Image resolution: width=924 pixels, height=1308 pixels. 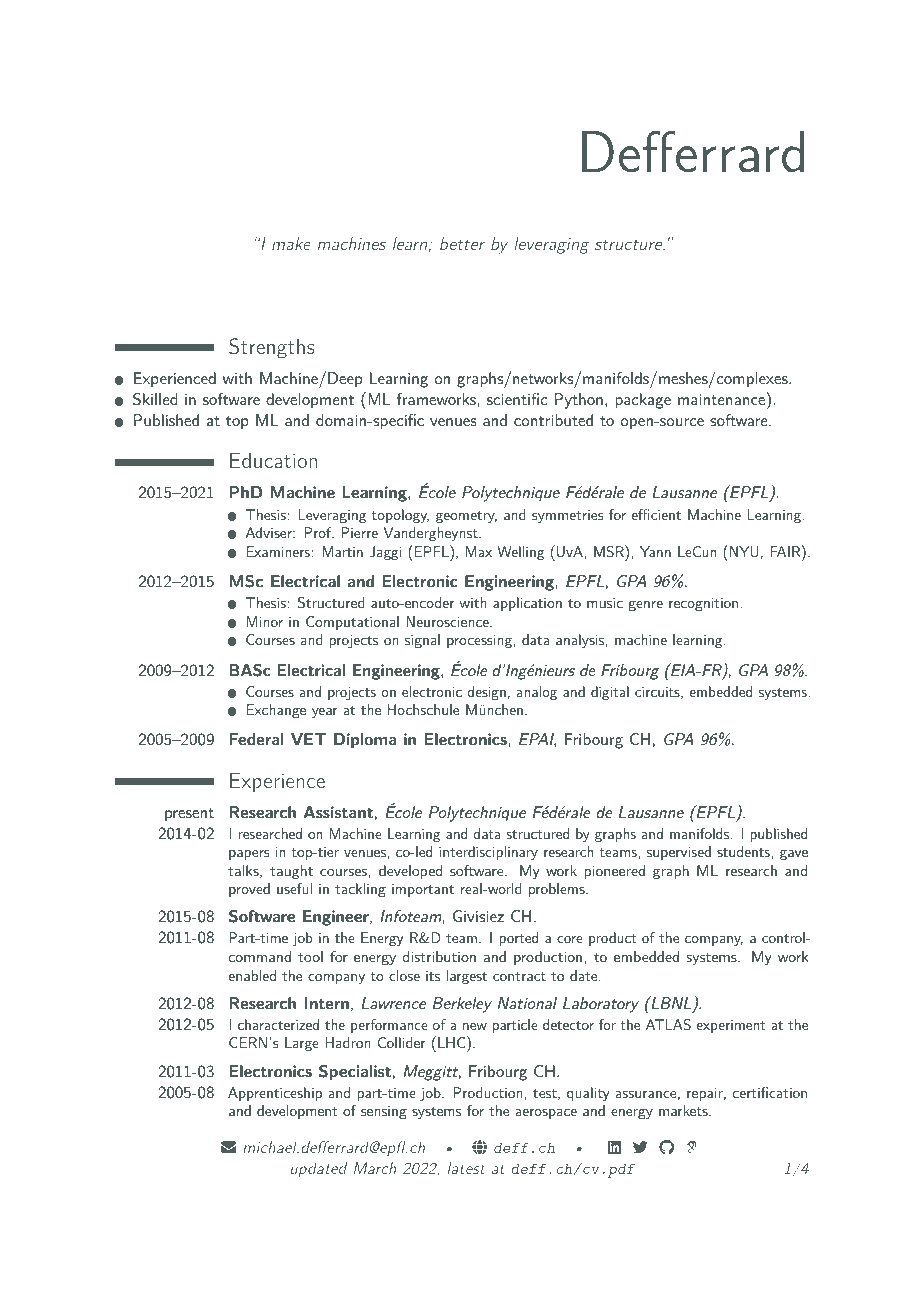 I want to click on ported, so click(x=518, y=939).
